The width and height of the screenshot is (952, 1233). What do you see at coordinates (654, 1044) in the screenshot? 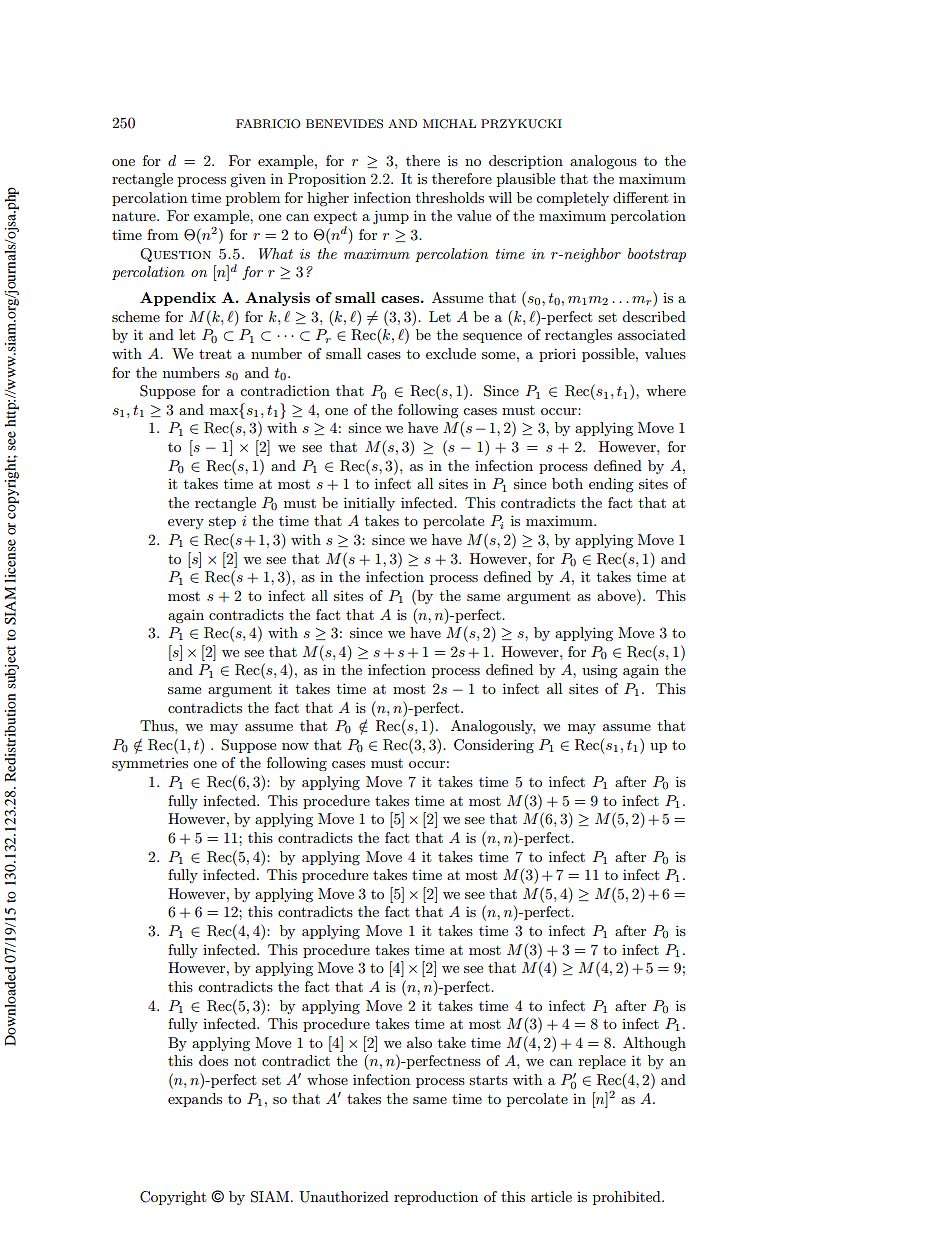
I see `Although` at bounding box center [654, 1044].
